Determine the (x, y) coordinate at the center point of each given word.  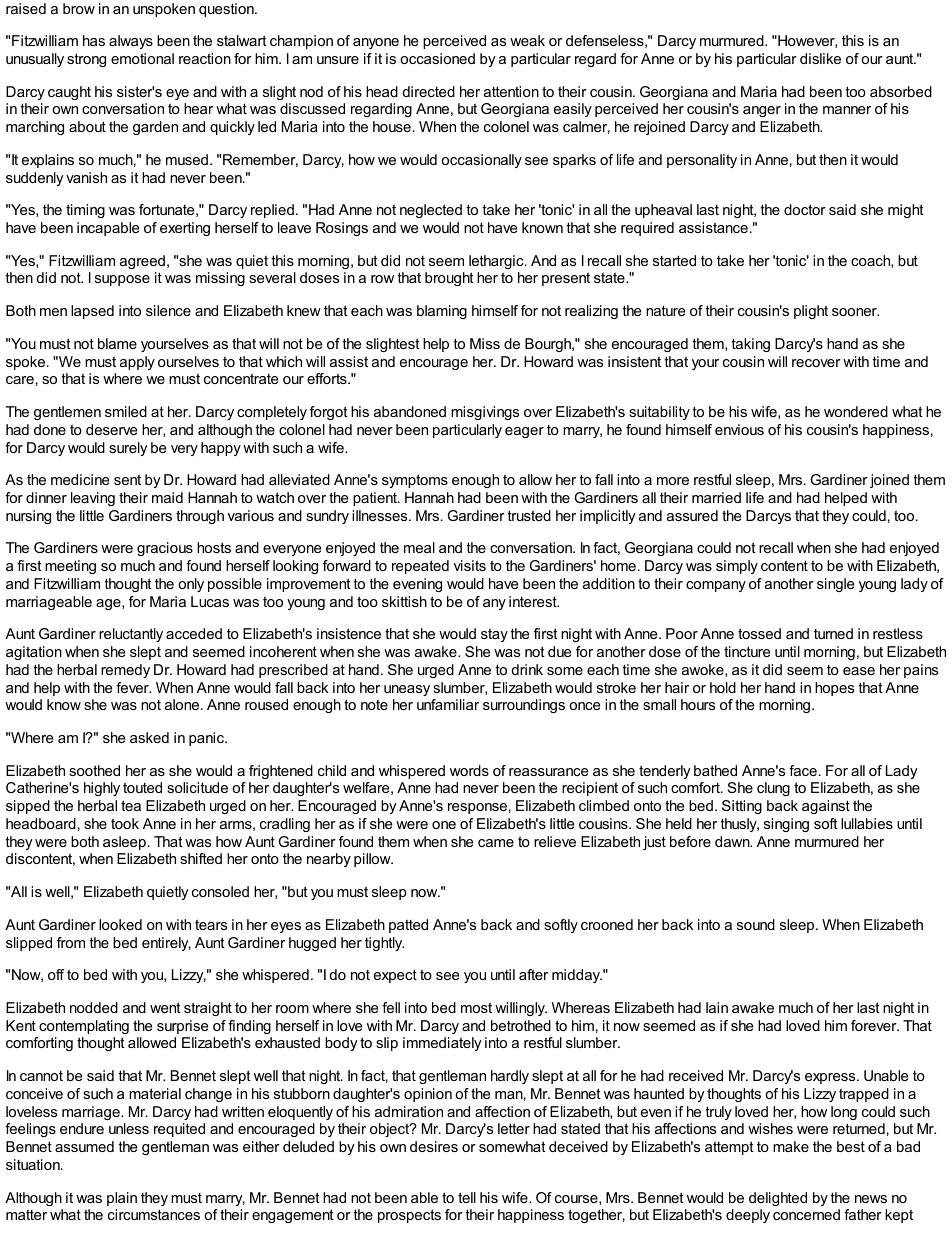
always (131, 42)
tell (467, 1197)
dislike (820, 58)
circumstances (154, 1214)
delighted (778, 1199)
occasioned (437, 58)
